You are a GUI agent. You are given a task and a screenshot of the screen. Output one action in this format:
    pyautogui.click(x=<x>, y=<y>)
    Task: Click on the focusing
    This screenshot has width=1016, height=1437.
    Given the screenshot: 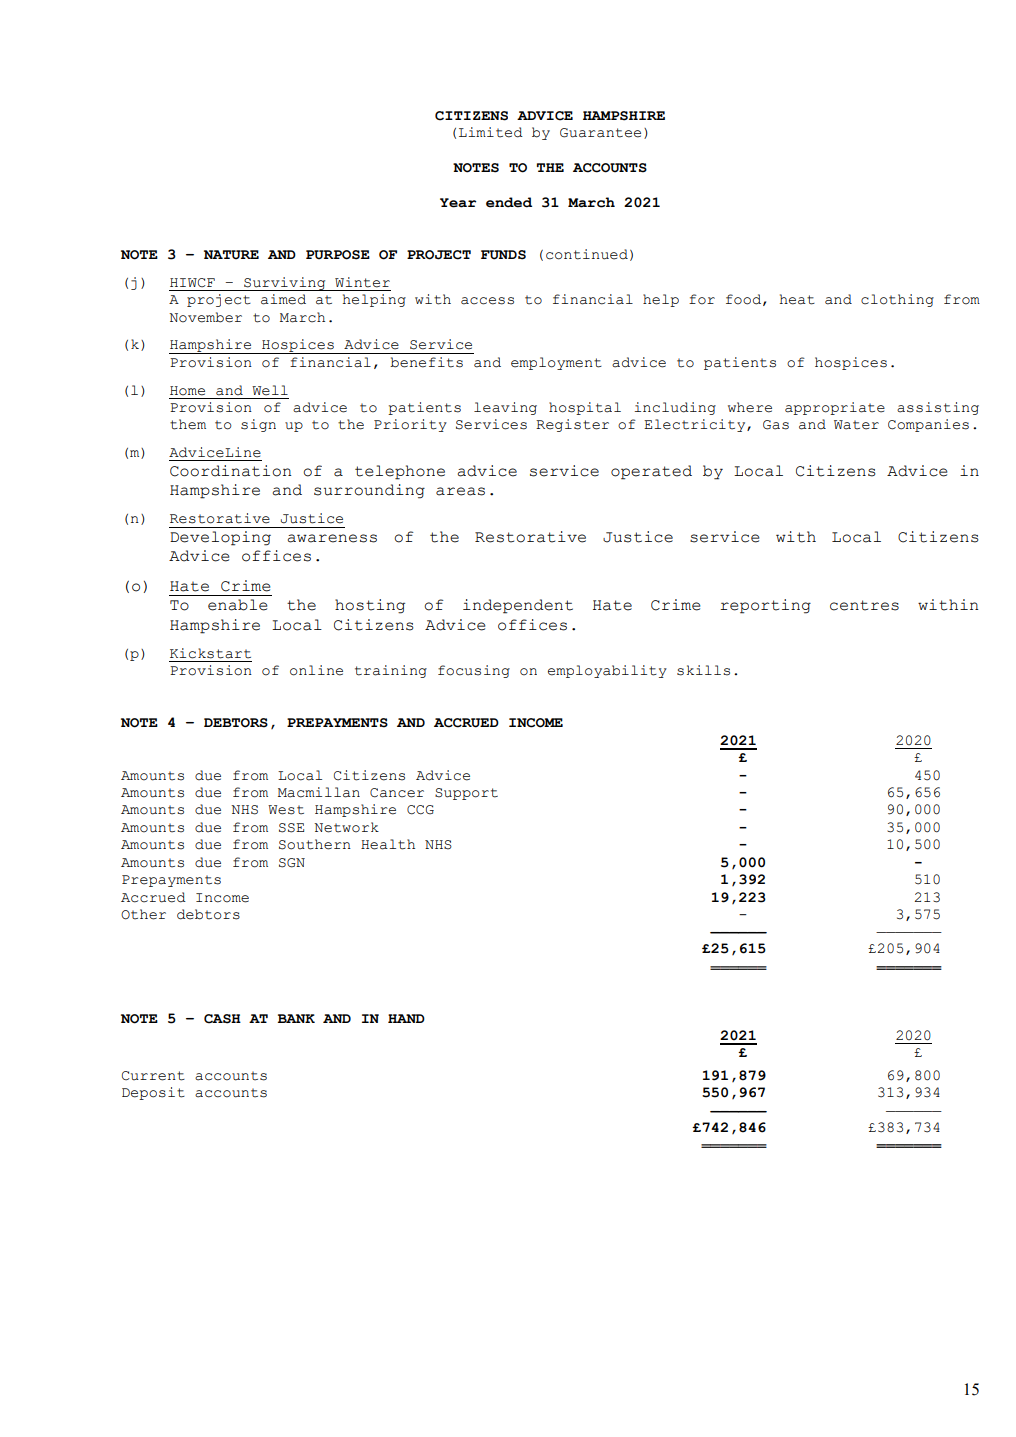 What is the action you would take?
    pyautogui.click(x=474, y=671)
